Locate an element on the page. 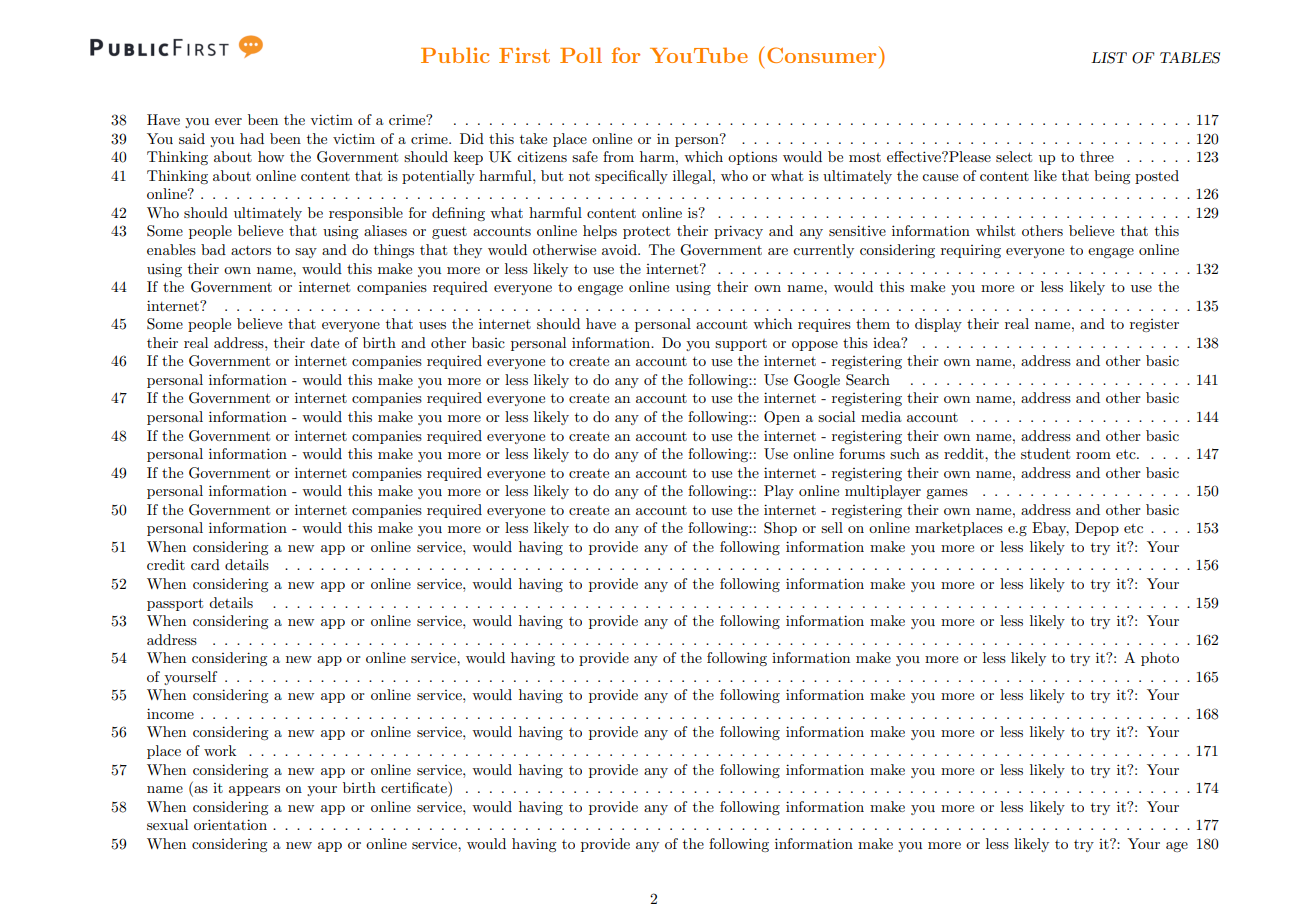 The image size is (1308, 924). date is located at coordinates (324, 342).
